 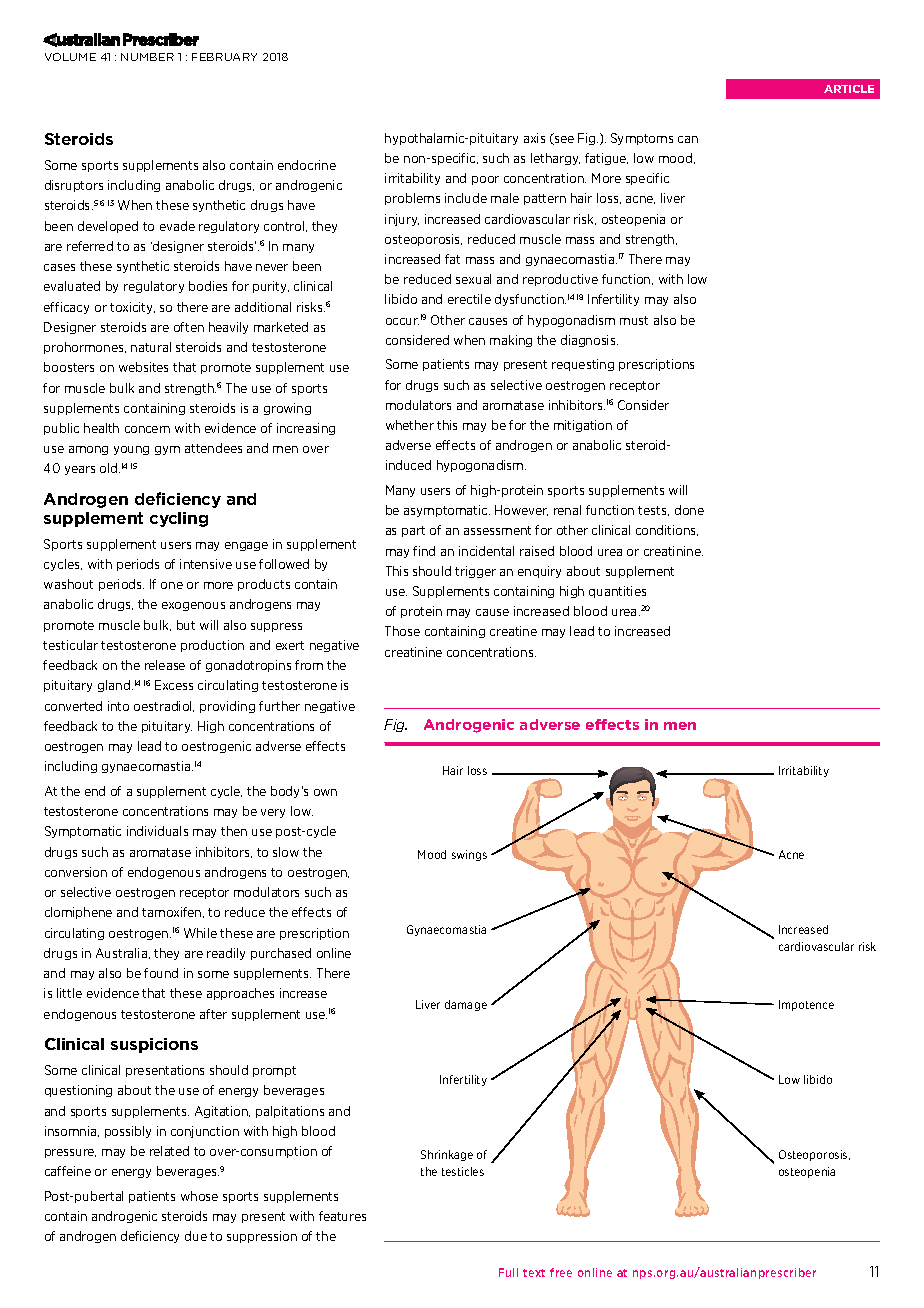 What do you see at coordinates (534, 138) in the document?
I see `axis` at bounding box center [534, 138].
